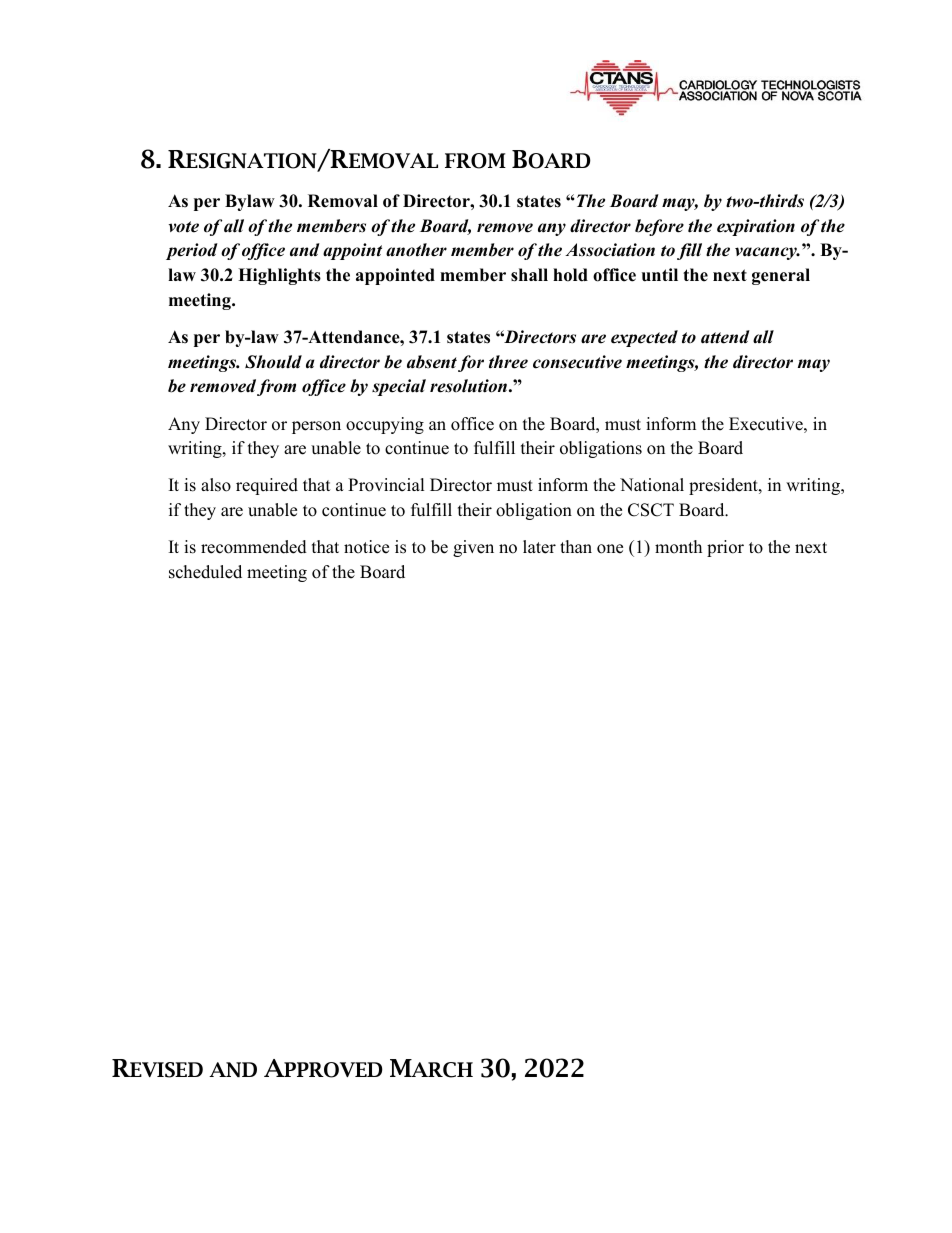 Image resolution: width=952 pixels, height=1233 pixels. Describe the element at coordinates (756, 227) in the document. I see `expiration` at that location.
